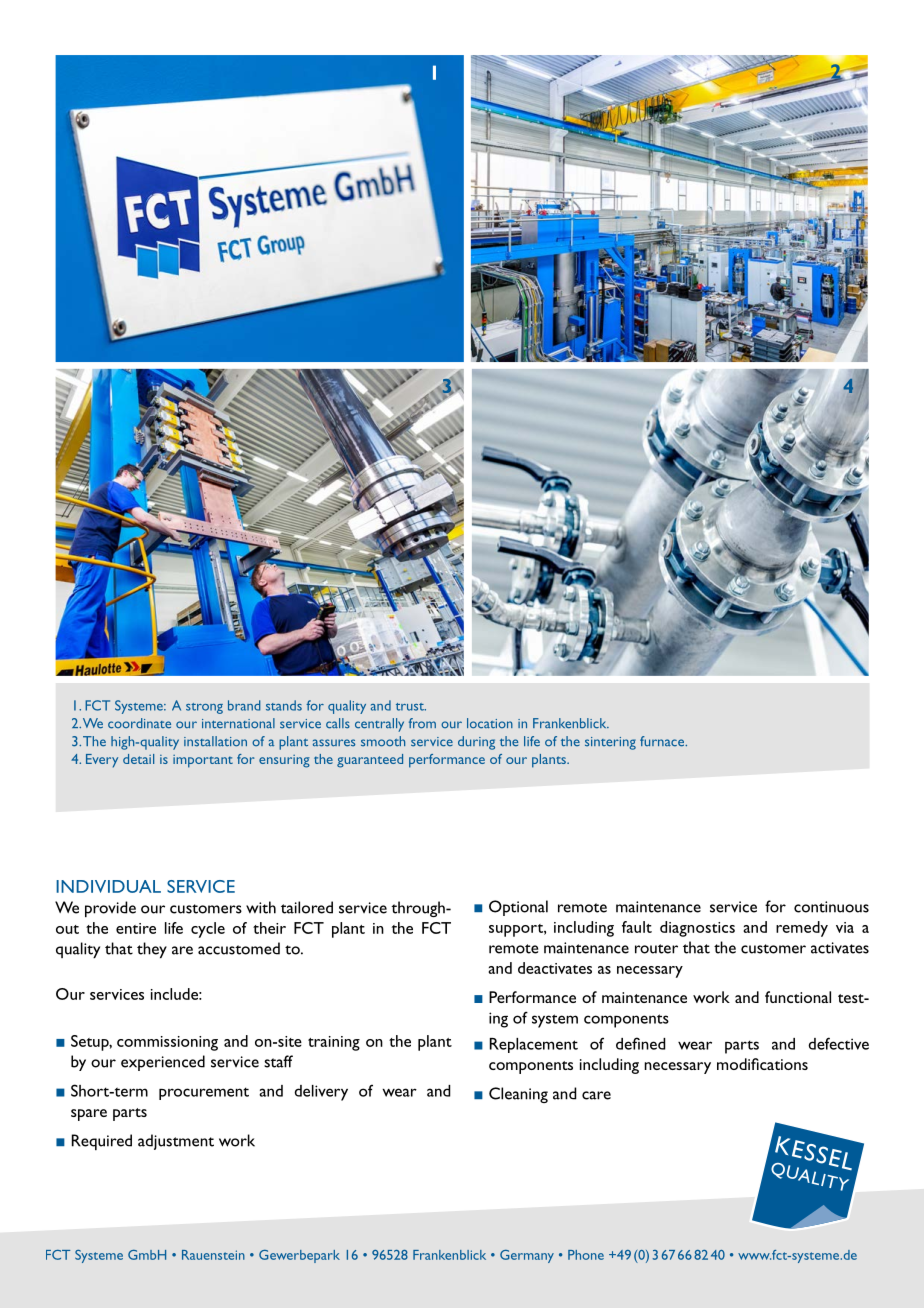 The height and width of the document is (1308, 924). Describe the element at coordinates (139, 723) in the document. I see `coordinate` at that location.
